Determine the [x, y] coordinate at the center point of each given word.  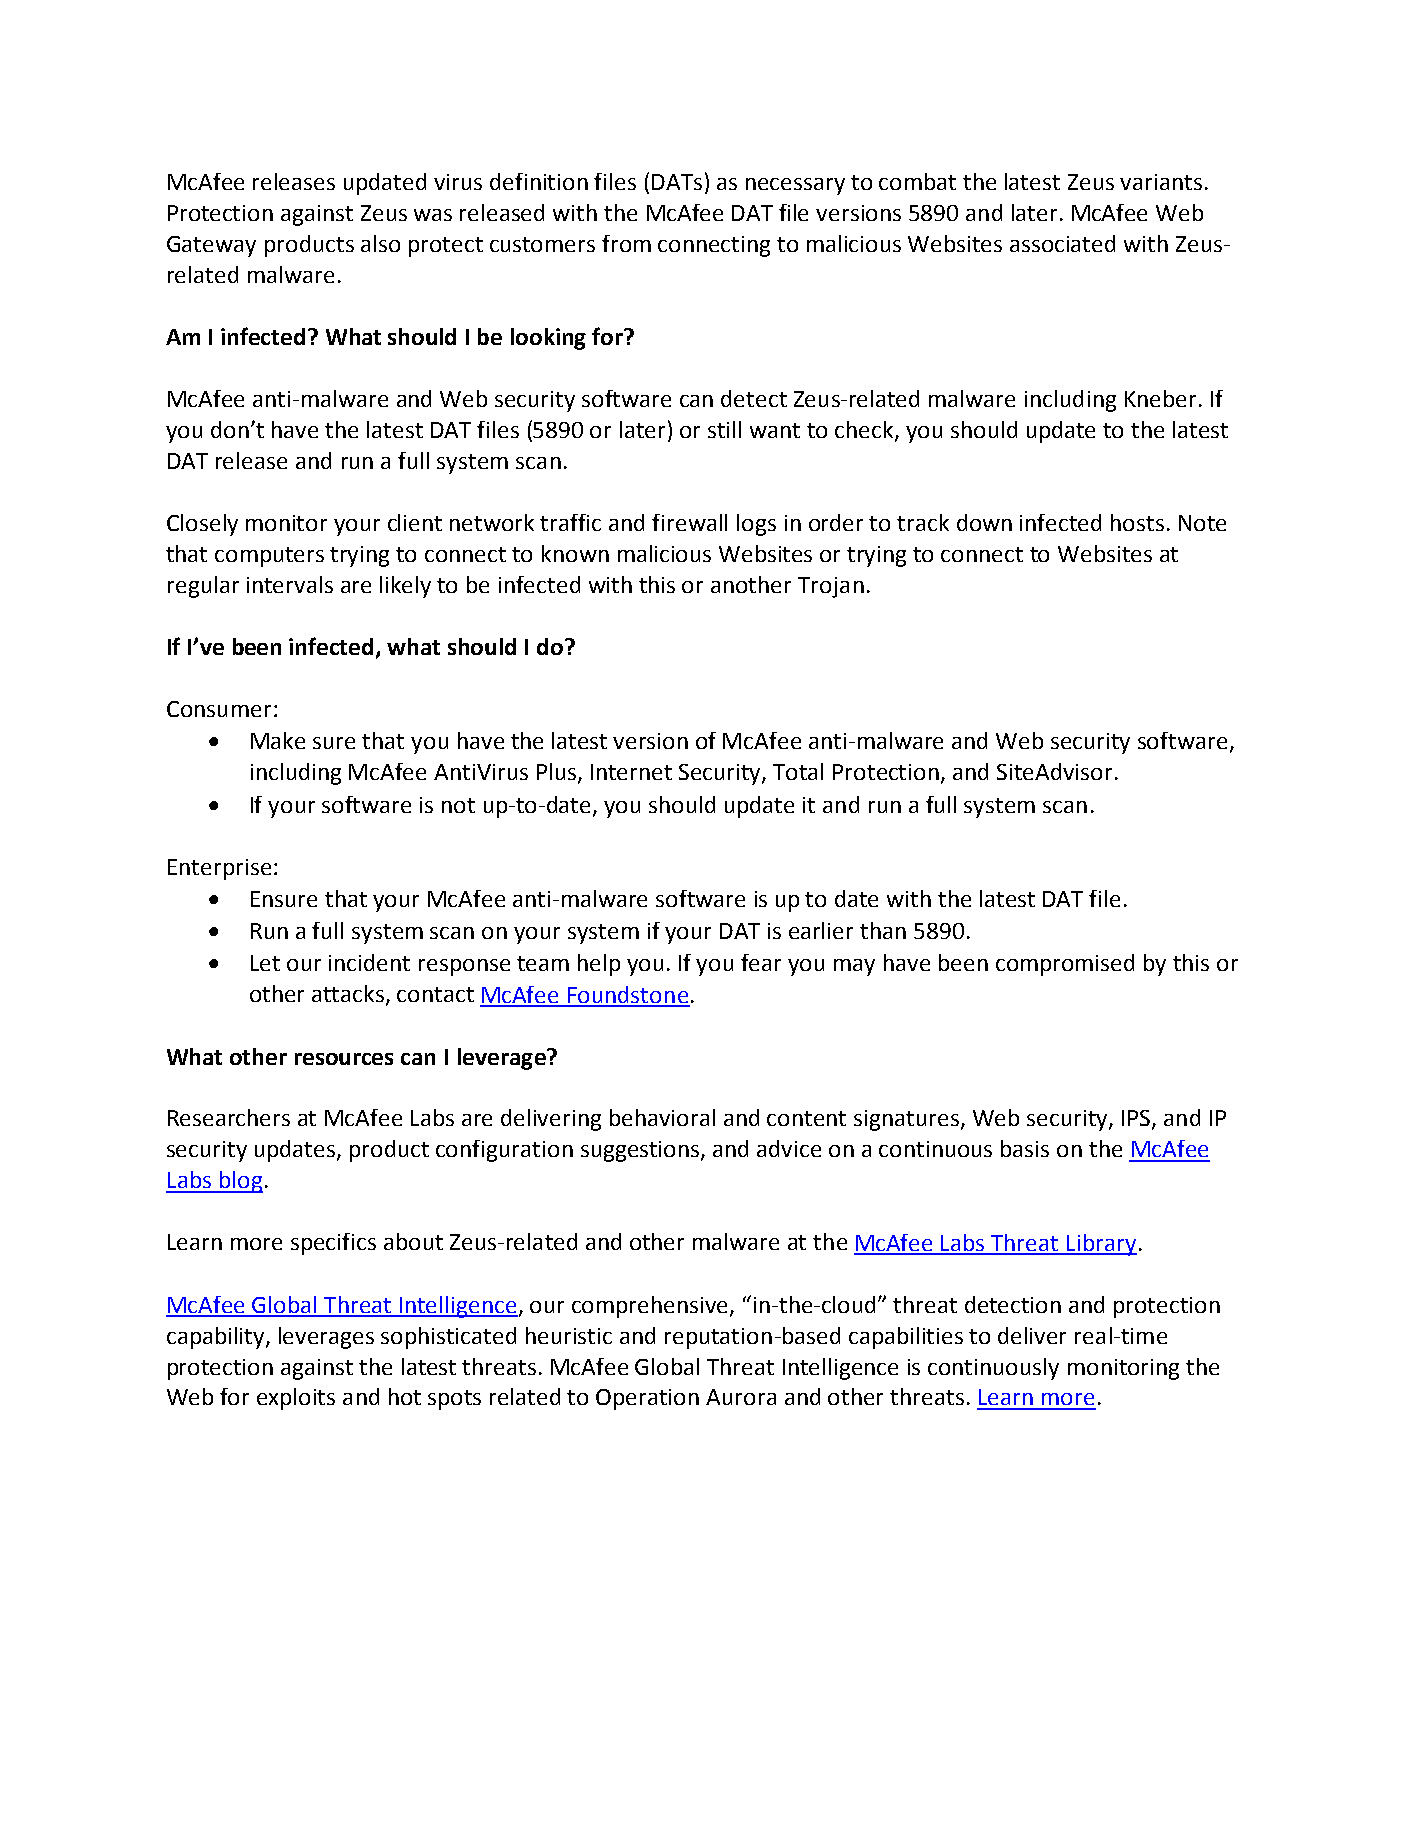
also [380, 243]
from [626, 243]
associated [1062, 243]
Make [278, 740]
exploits [296, 1399]
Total [798, 771]
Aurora [741, 1397]
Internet [631, 772]
